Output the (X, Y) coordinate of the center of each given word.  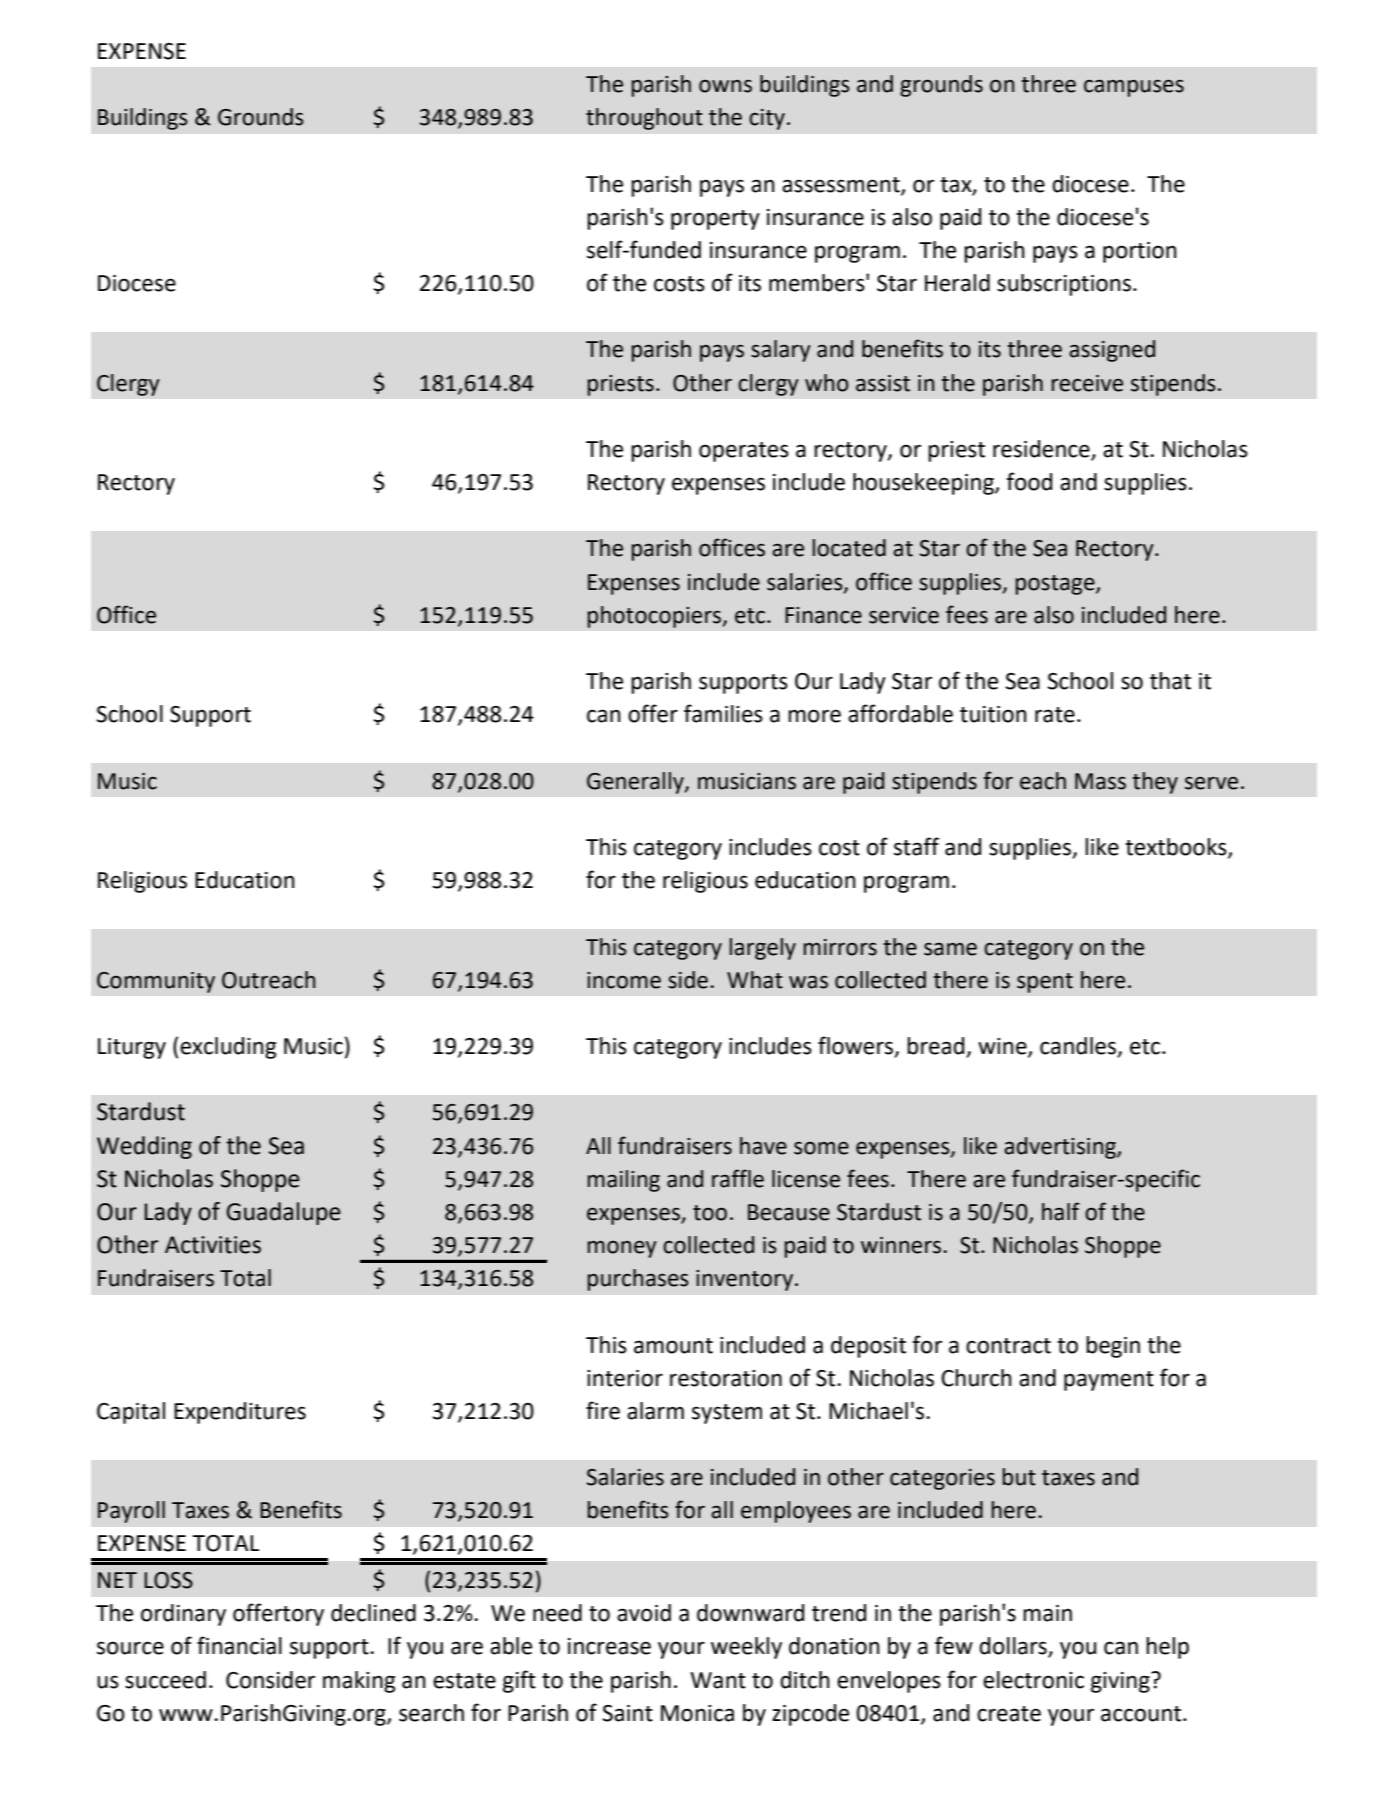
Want (718, 1680)
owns (725, 86)
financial (239, 1645)
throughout (644, 119)
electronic (1033, 1680)
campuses (1134, 88)
